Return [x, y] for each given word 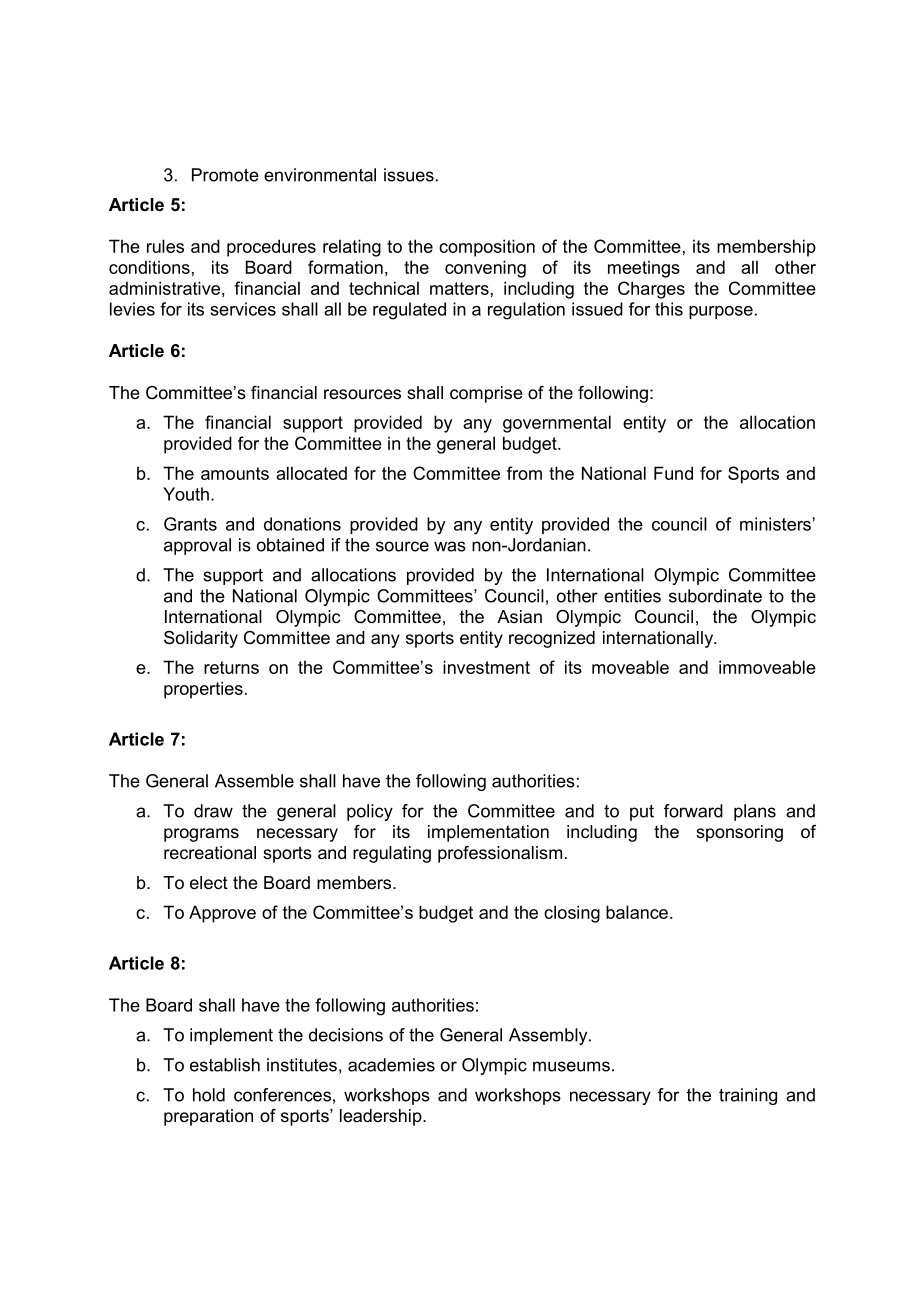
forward [693, 811]
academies [391, 1065]
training [748, 1096]
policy [370, 812]
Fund [673, 473]
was [450, 546]
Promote [225, 175]
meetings [644, 269]
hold [209, 1095]
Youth [186, 494]
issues [409, 175]
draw [213, 811]
